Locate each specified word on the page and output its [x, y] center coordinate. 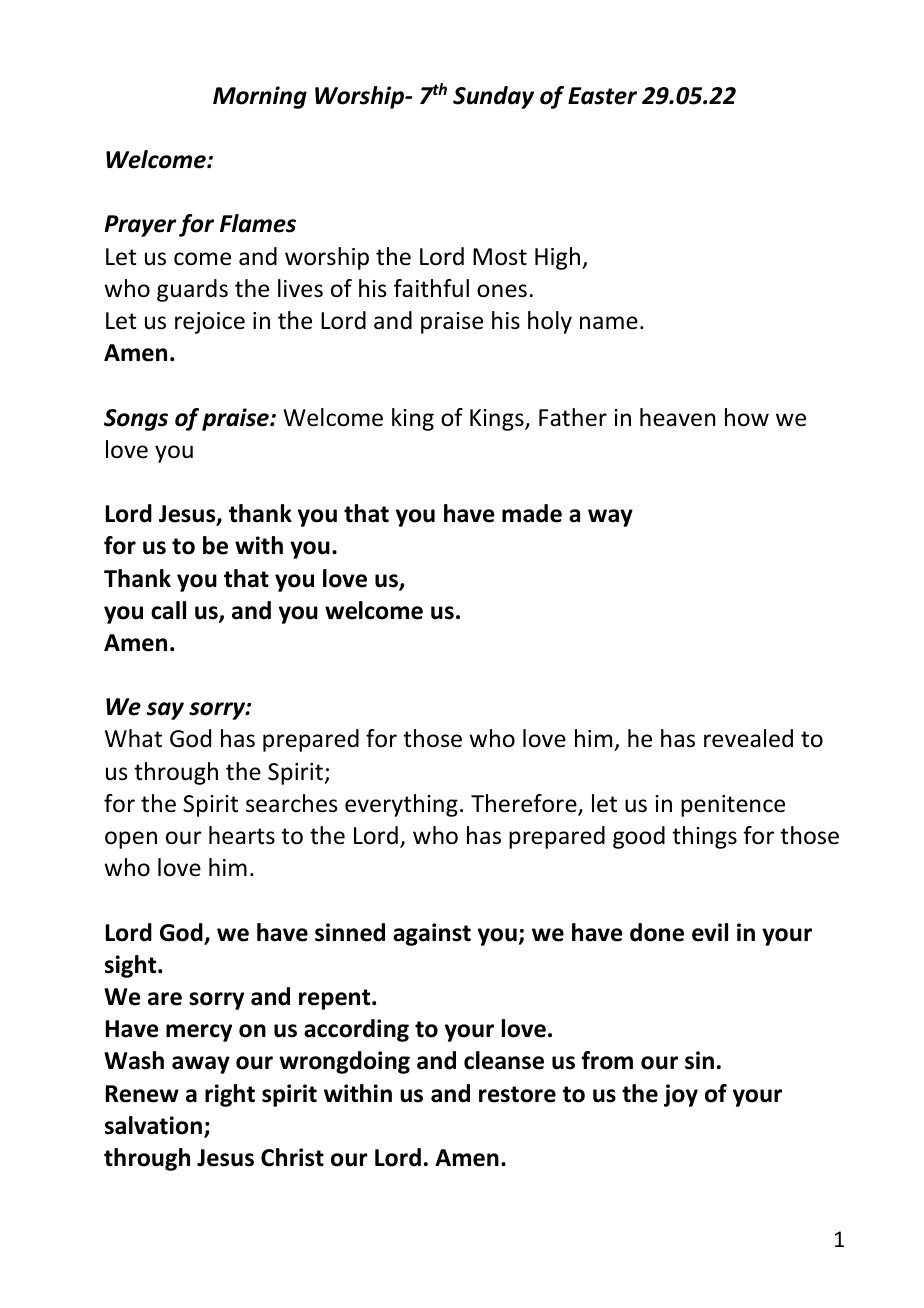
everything [401, 805]
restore [517, 1094]
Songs [136, 420]
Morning [260, 97]
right [230, 1095]
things [704, 837]
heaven [677, 417]
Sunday [493, 97]
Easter [602, 96]
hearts [242, 835]
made [532, 513]
